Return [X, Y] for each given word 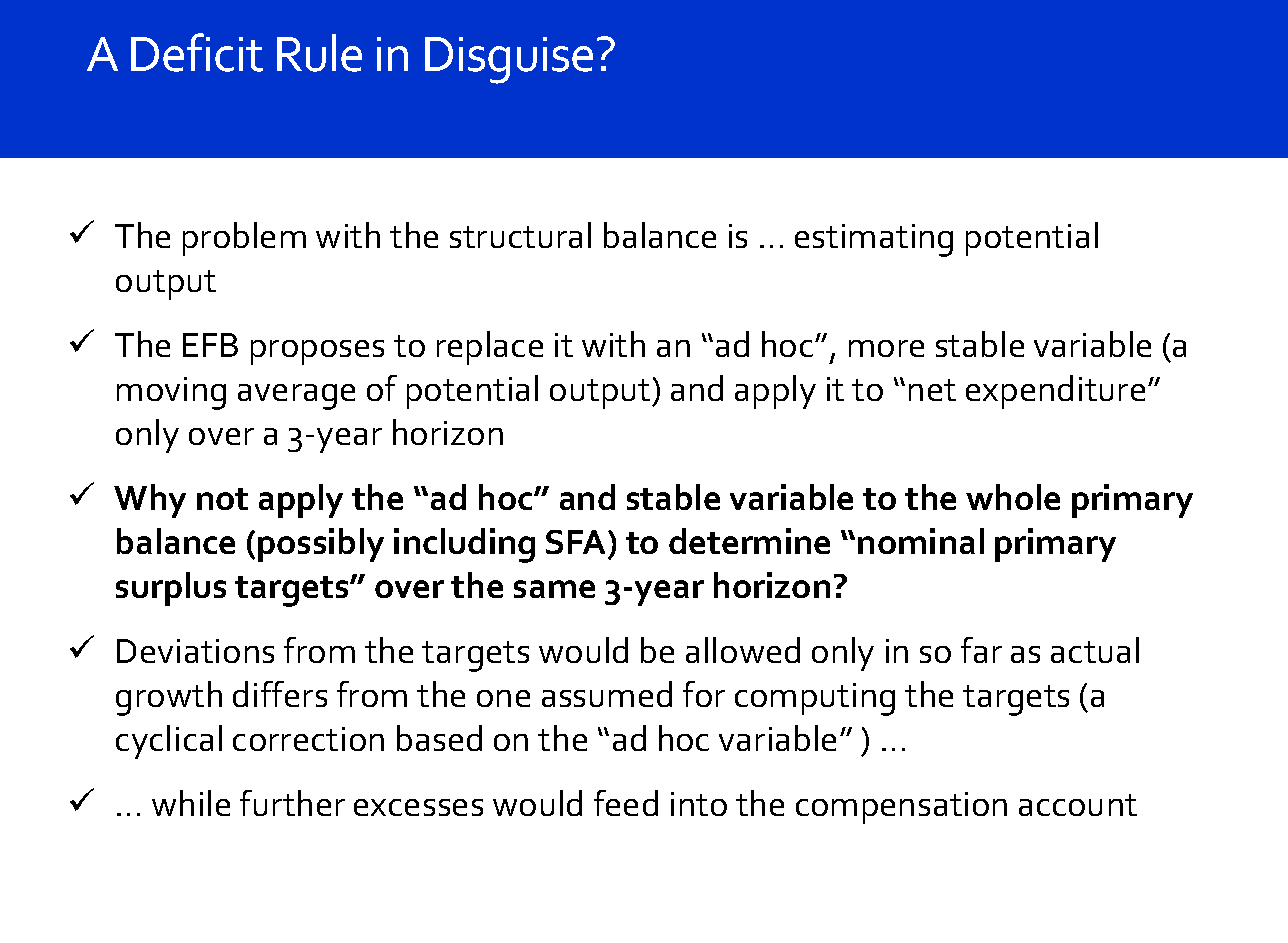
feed [626, 803]
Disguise [509, 60]
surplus [171, 589]
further [292, 803]
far [981, 650]
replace [490, 348]
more [886, 348]
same [554, 589]
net [932, 390]
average [296, 397]
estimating [874, 240]
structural [520, 235]
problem [244, 239]
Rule [319, 53]
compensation [901, 808]
